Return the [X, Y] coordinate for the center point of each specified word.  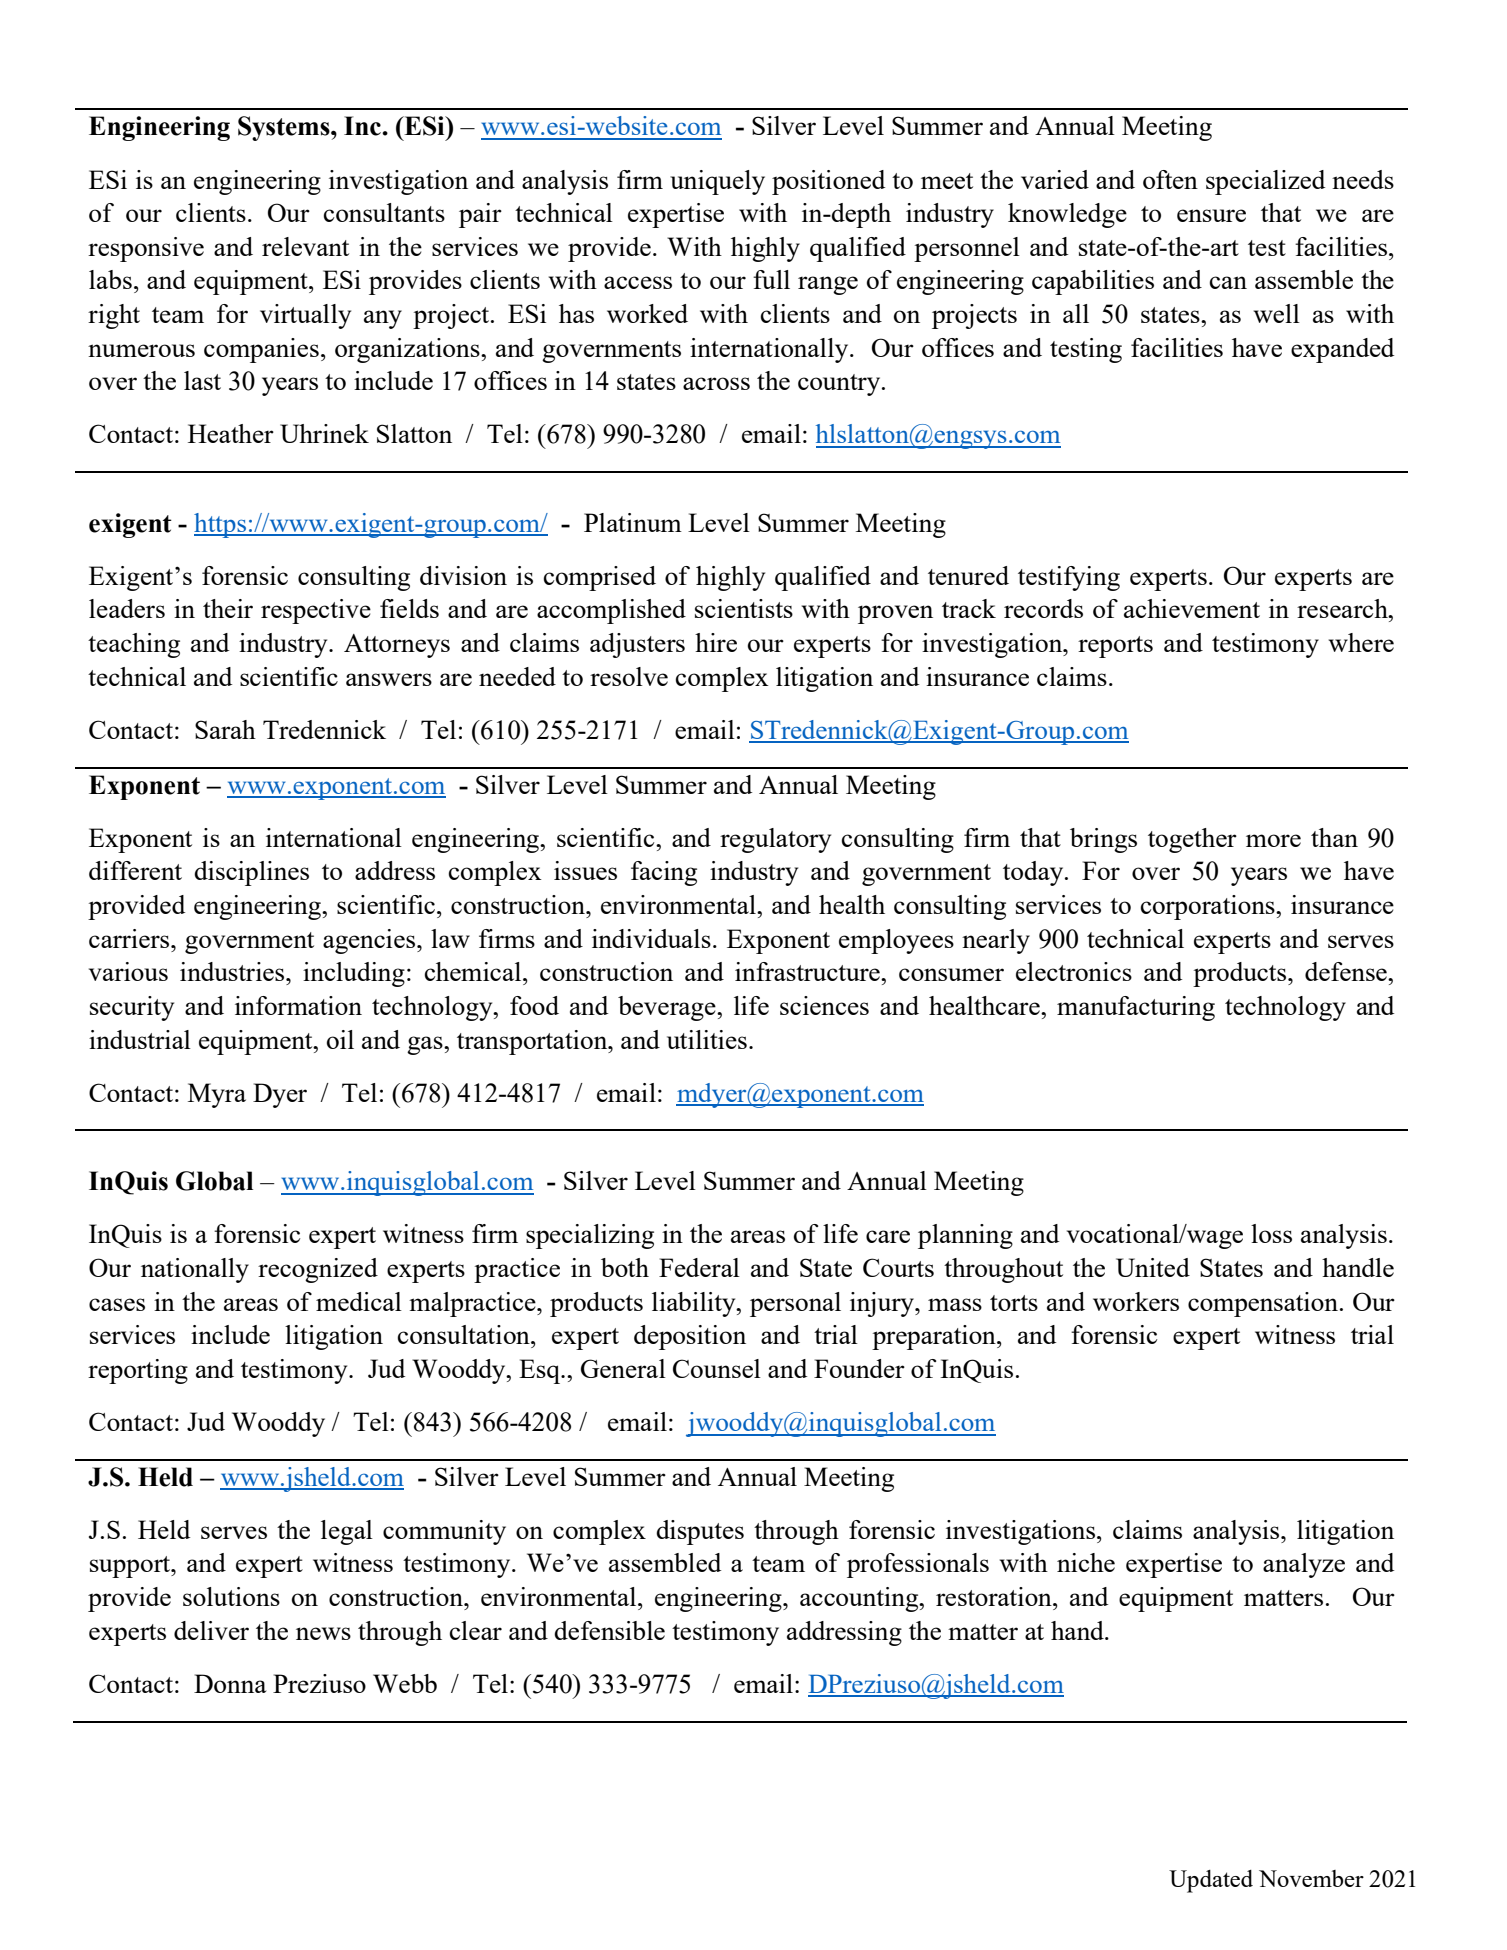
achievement [1192, 608]
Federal [699, 1267]
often [1170, 179]
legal [347, 1532]
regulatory [775, 840]
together [1192, 840]
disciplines [251, 873]
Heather [231, 433]
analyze [1304, 1565]
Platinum [633, 522]
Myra [217, 1095]
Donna [230, 1683]
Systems [285, 128]
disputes [700, 1532]
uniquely [717, 182]
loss [1271, 1233]
